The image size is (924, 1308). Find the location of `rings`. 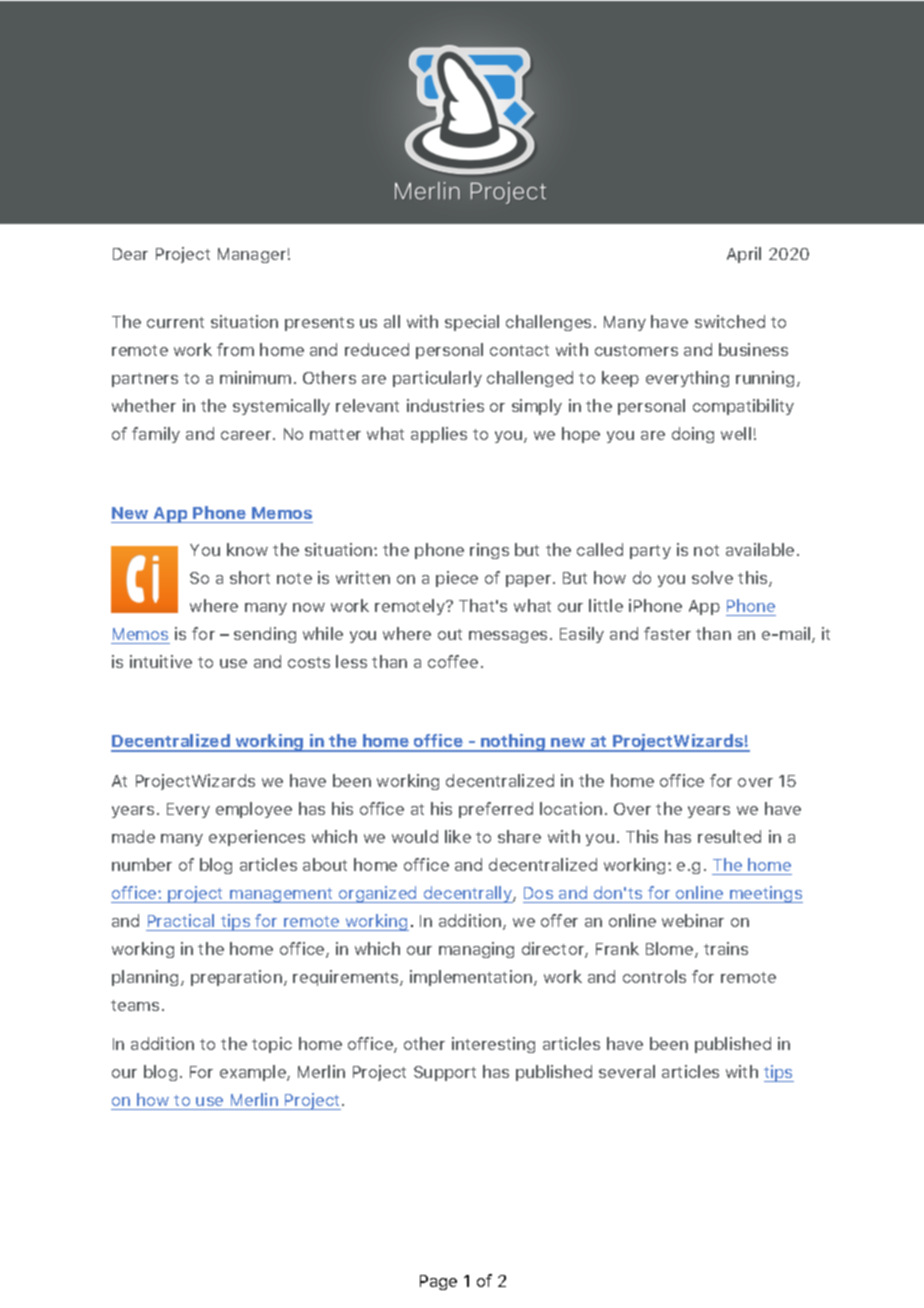

rings is located at coordinates (489, 551).
